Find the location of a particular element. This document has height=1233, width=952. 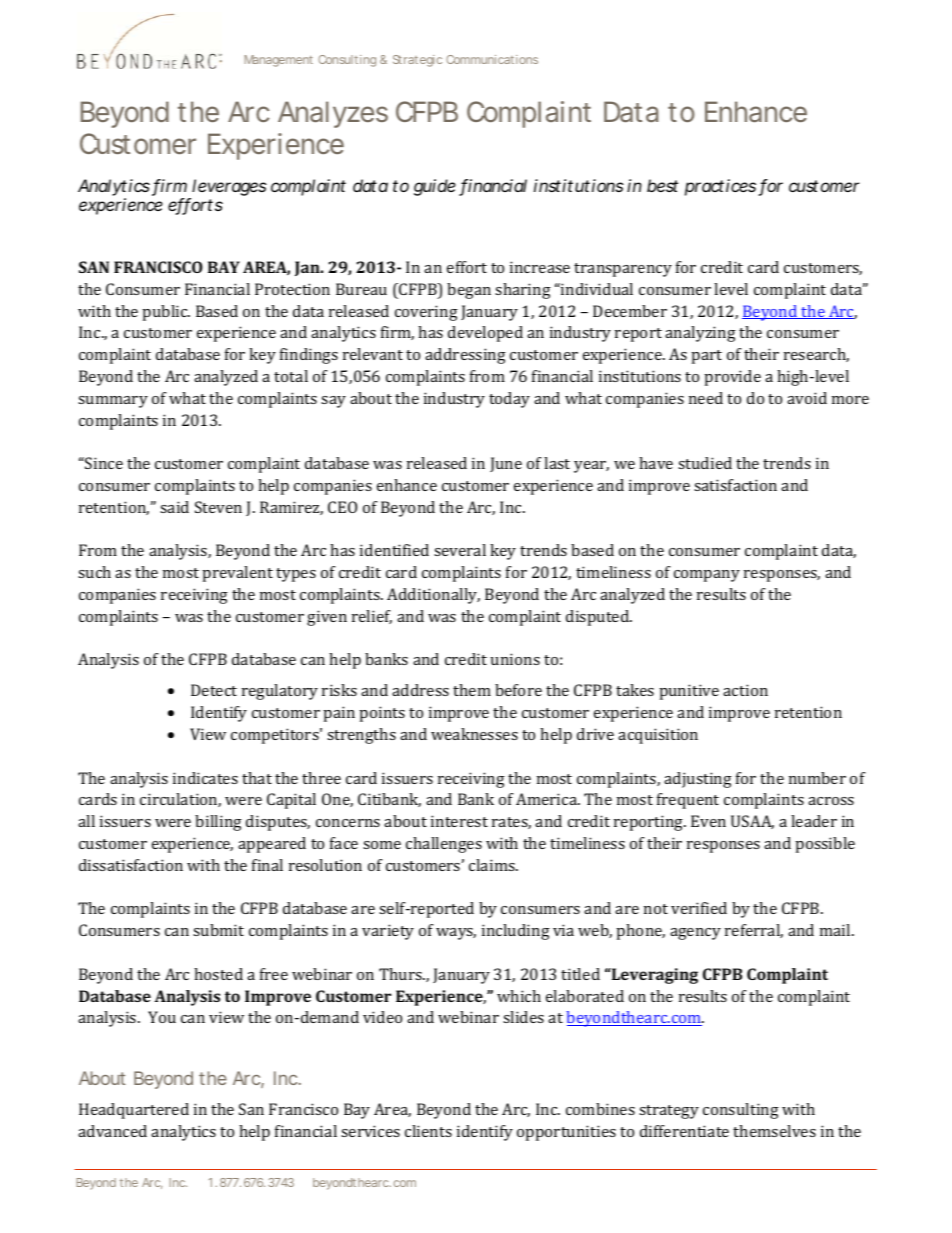

Additionally is located at coordinates (433, 596).
